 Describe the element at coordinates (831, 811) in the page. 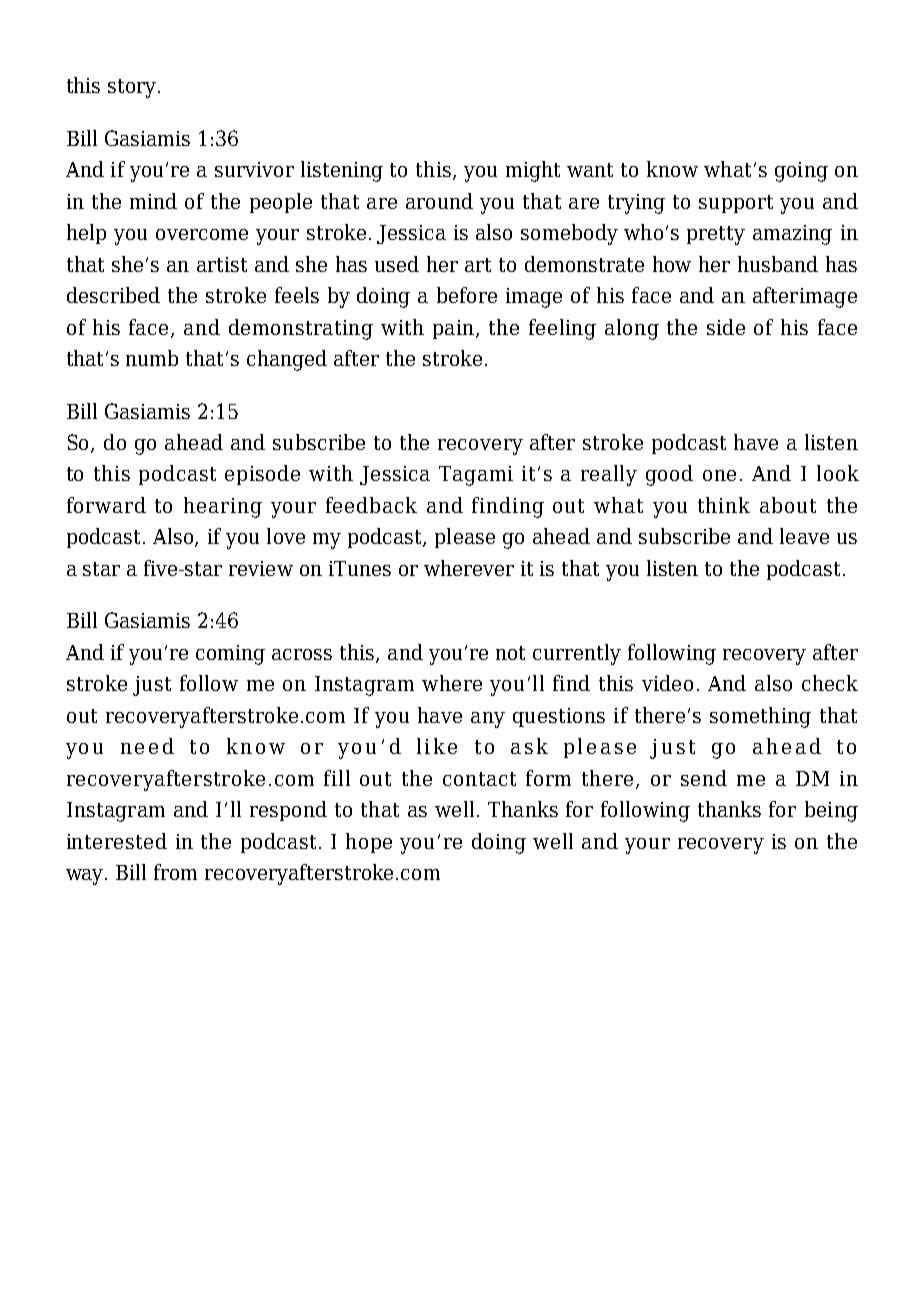

I see `being` at that location.
